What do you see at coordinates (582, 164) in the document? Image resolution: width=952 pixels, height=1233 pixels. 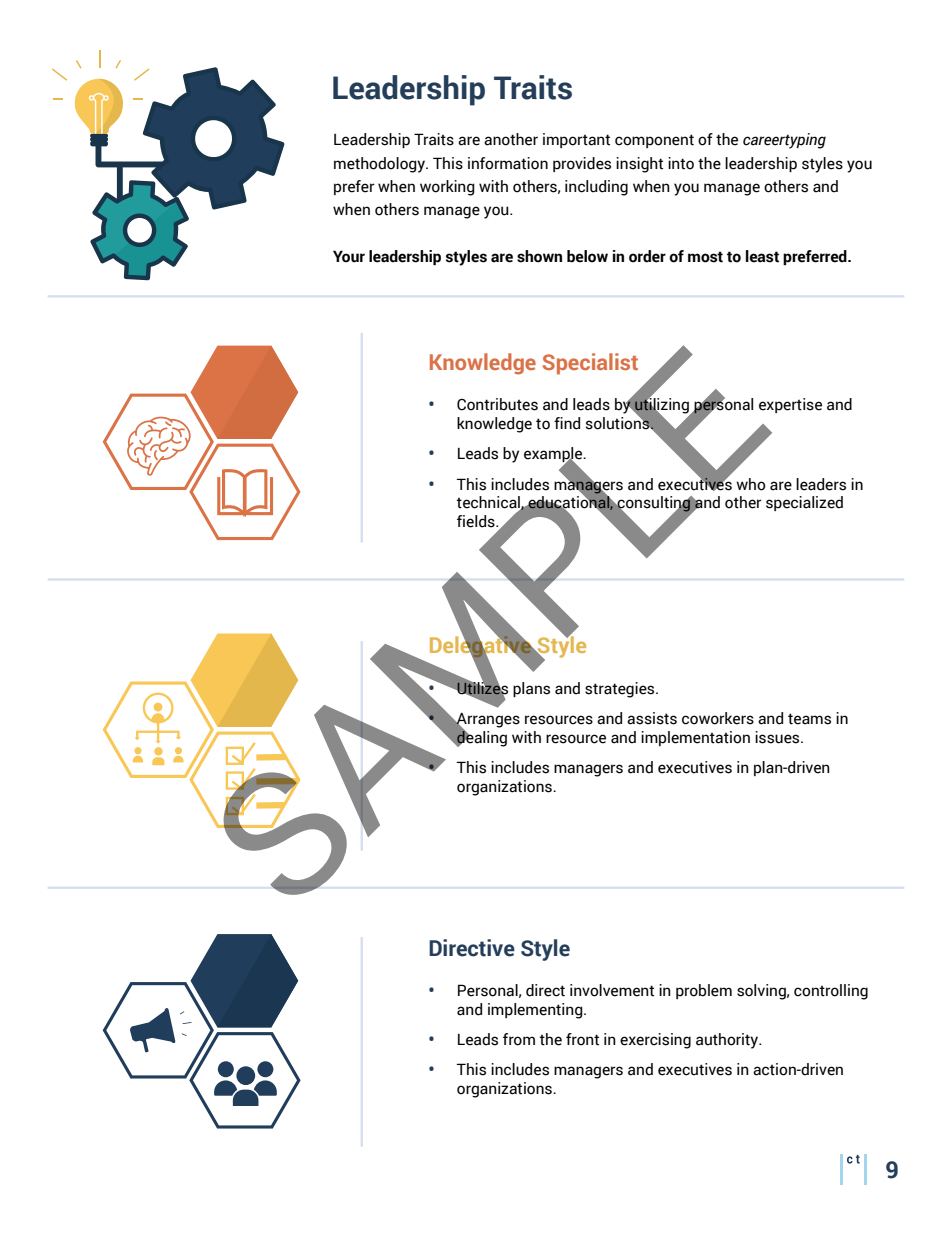 I see `provides` at bounding box center [582, 164].
